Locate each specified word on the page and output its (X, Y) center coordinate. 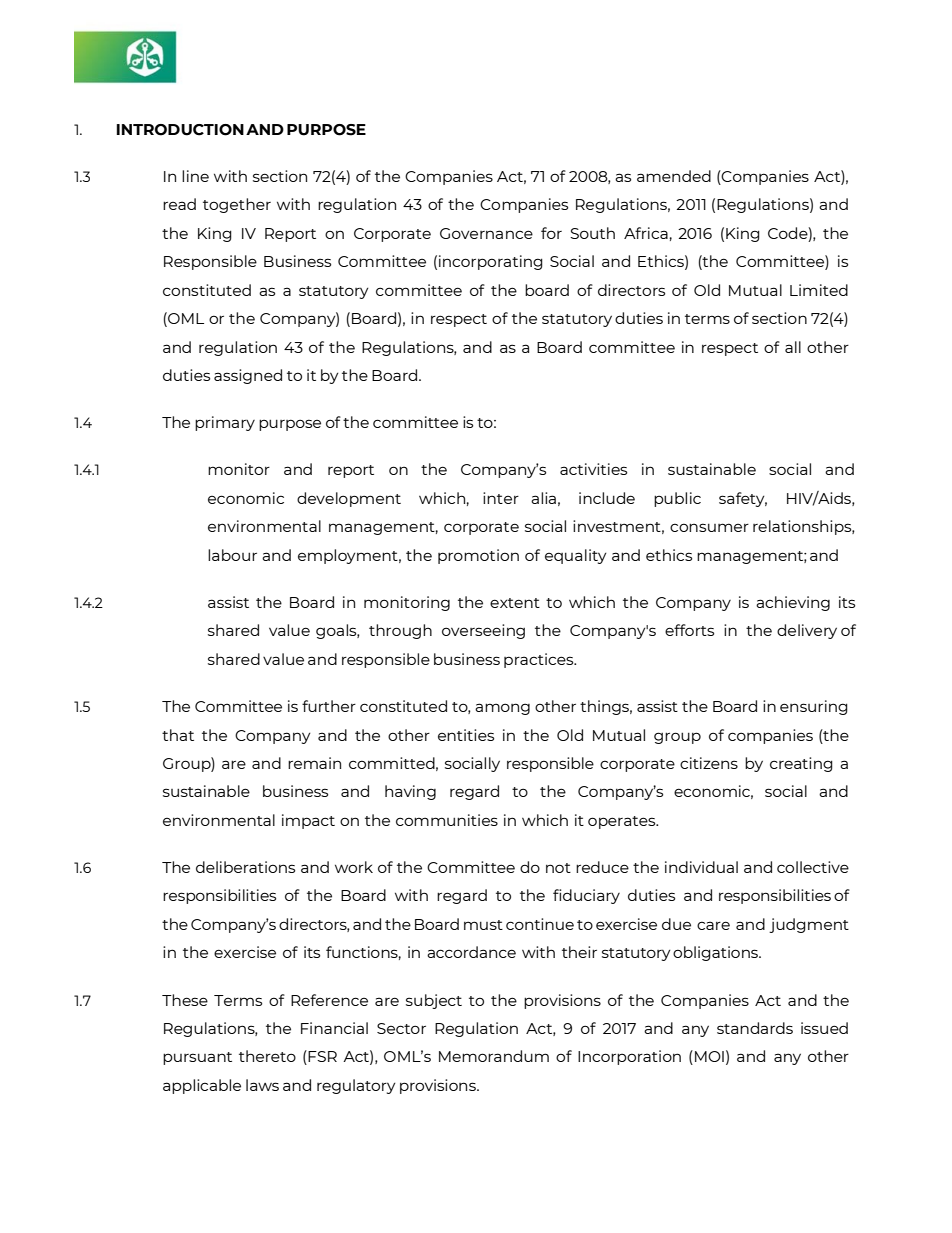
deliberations (245, 867)
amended (674, 176)
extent (515, 603)
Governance (486, 233)
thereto (267, 1056)
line (195, 176)
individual (701, 867)
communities (447, 820)
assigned (248, 376)
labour (232, 555)
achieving (793, 603)
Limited (819, 290)
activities (593, 469)
